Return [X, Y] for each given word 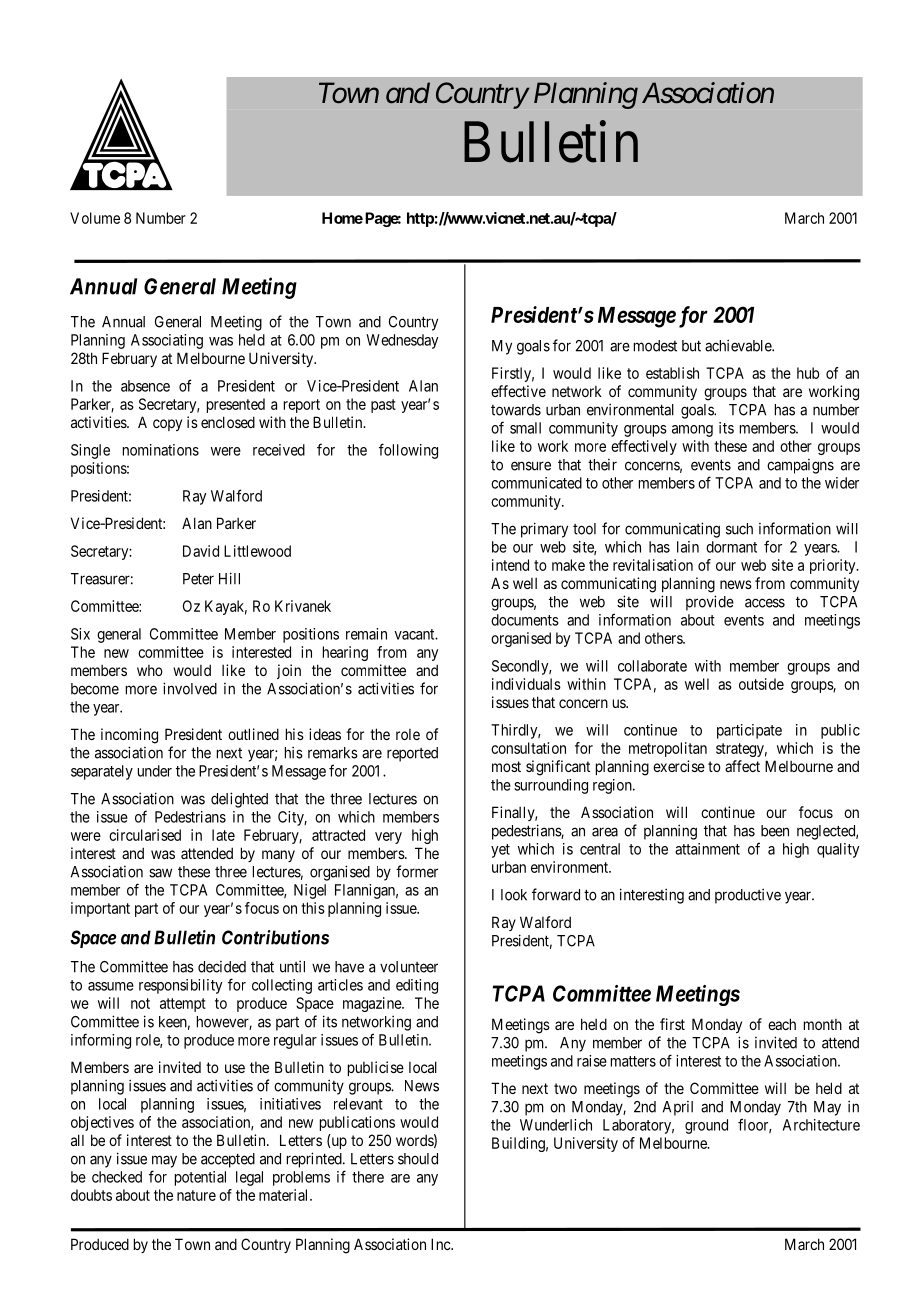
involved [190, 688]
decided [222, 967]
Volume [95, 218]
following [408, 451]
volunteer [409, 967]
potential [200, 1178]
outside [761, 684]
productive [748, 896]
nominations [161, 450]
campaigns [800, 466]
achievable [739, 345]
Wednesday [402, 341]
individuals [526, 684]
